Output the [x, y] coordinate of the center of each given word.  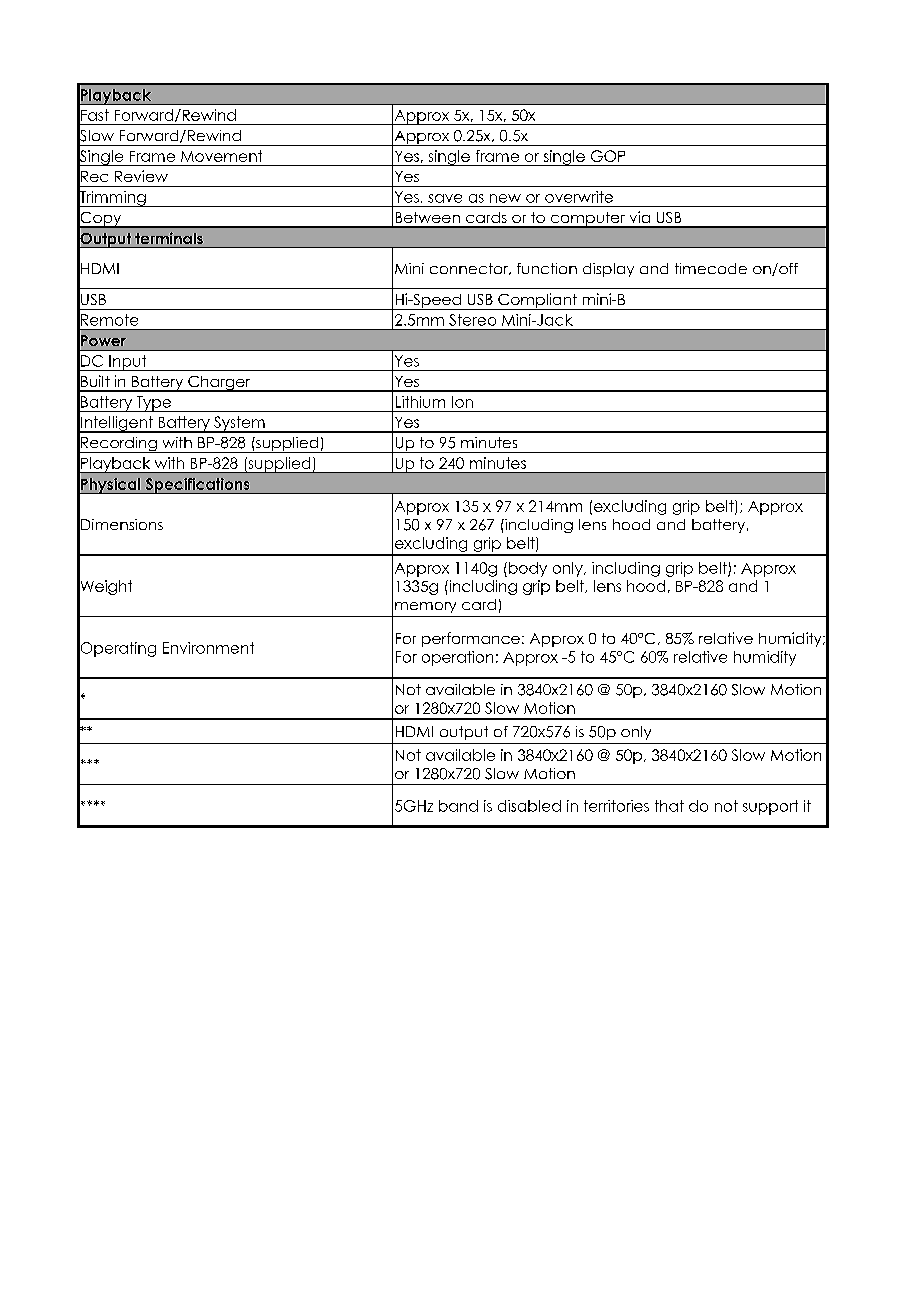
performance [471, 639]
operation [457, 658]
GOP [608, 156]
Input [128, 363]
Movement [221, 156]
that [669, 806]
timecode [711, 268]
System [239, 424]
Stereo [472, 320]
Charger [219, 384]
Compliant [537, 301]
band [458, 806]
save [445, 198]
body [528, 569]
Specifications [197, 486]
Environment [208, 648]
